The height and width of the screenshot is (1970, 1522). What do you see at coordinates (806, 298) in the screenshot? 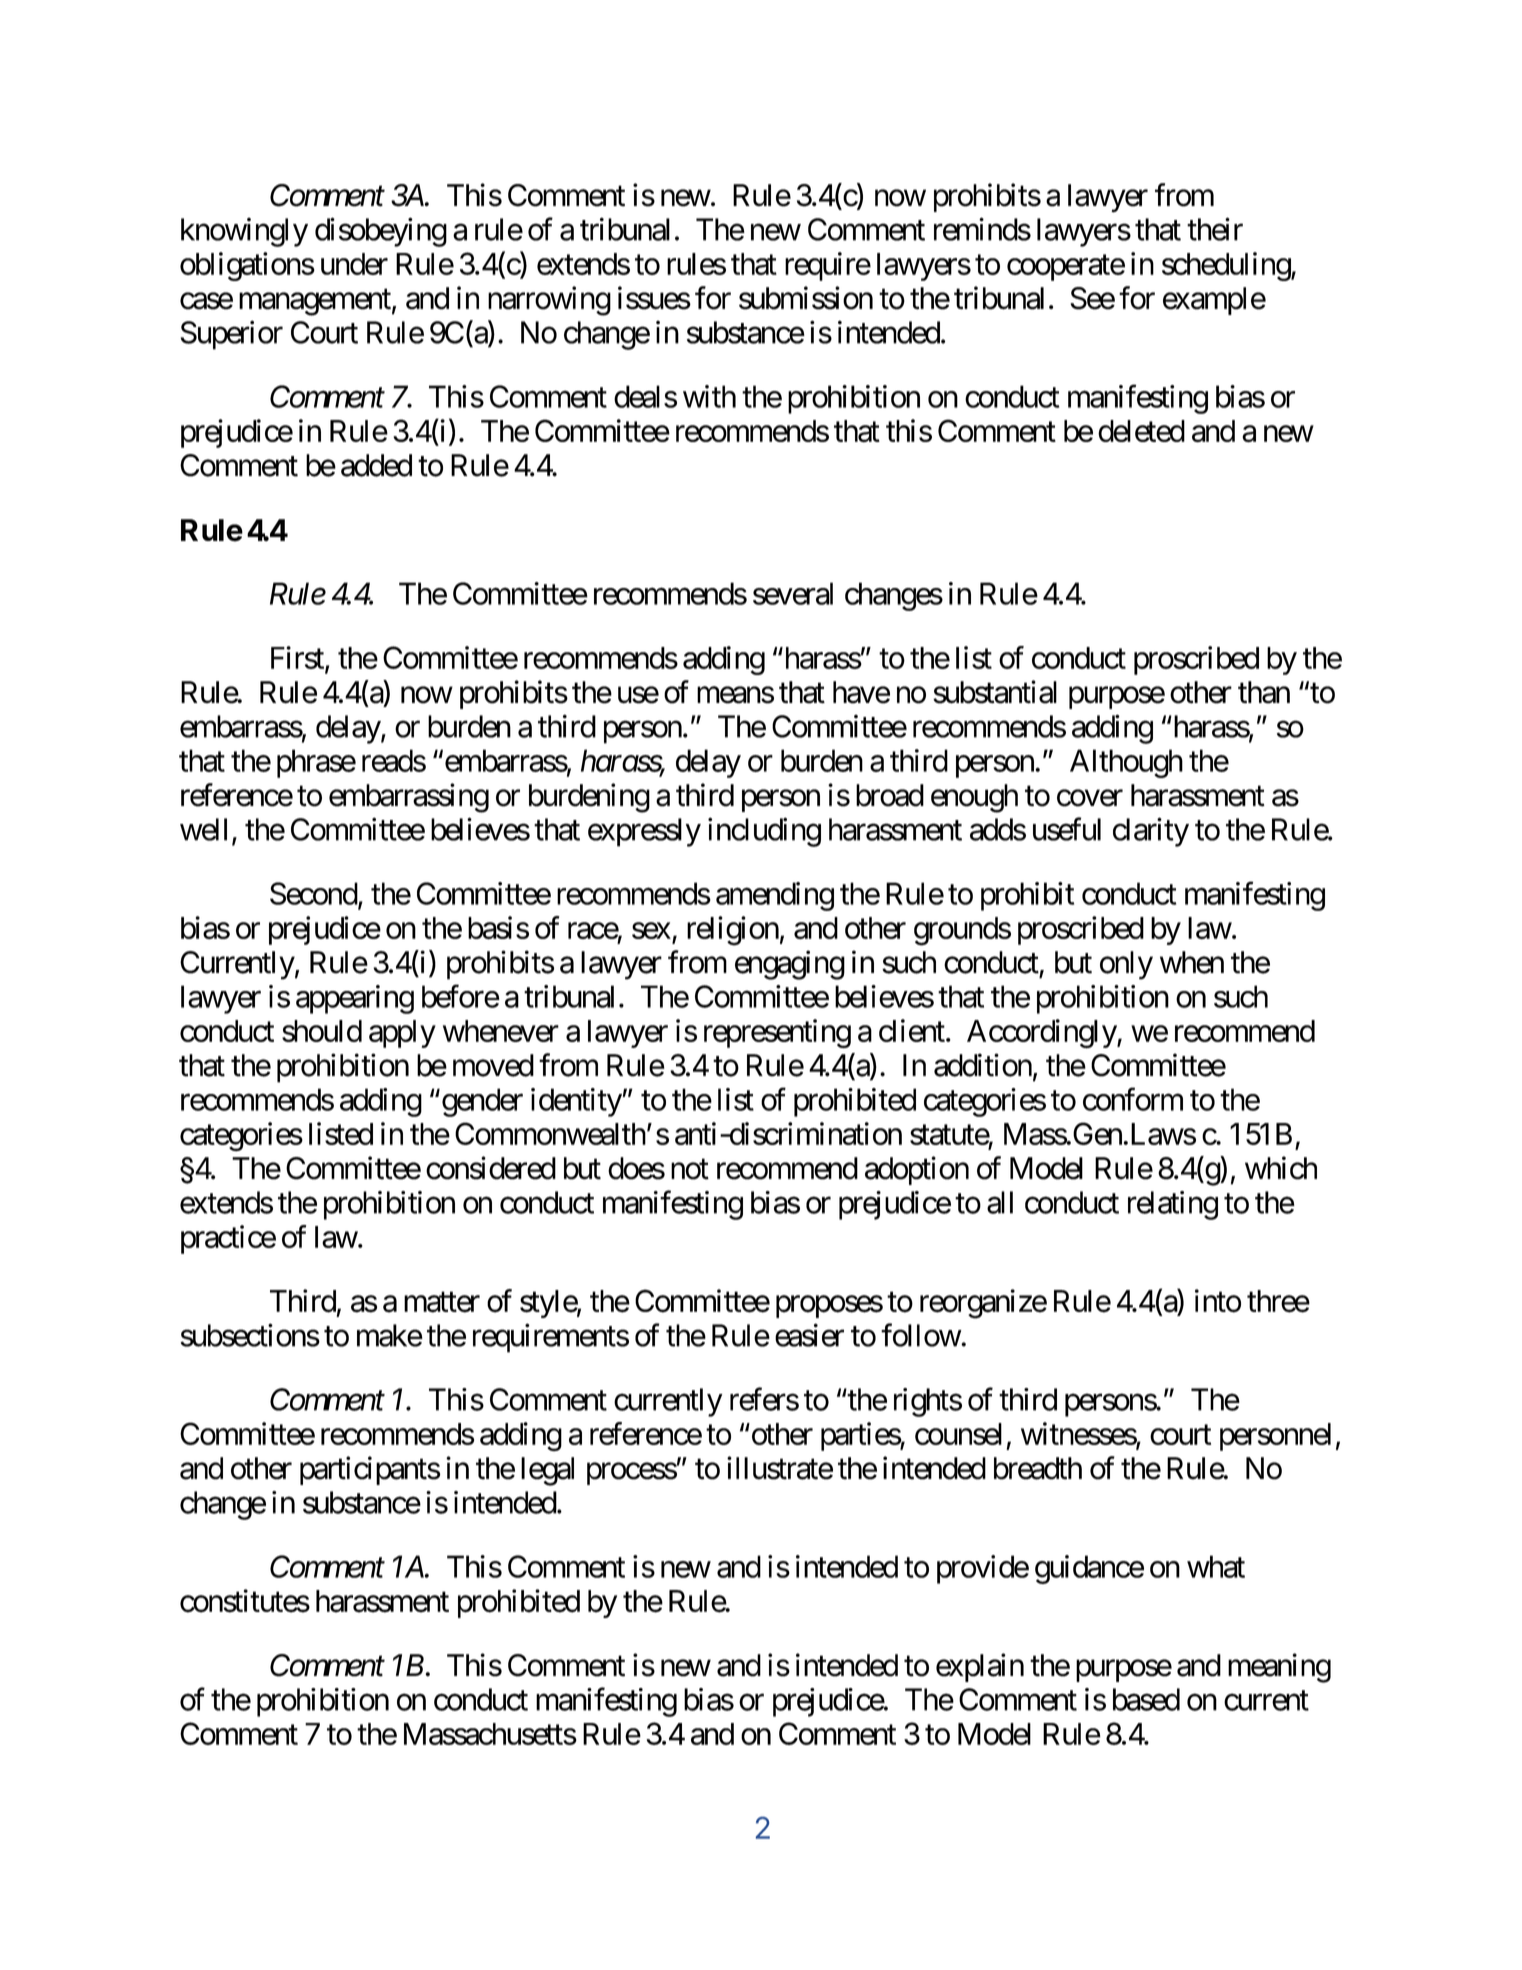
I see `submission` at bounding box center [806, 298].
